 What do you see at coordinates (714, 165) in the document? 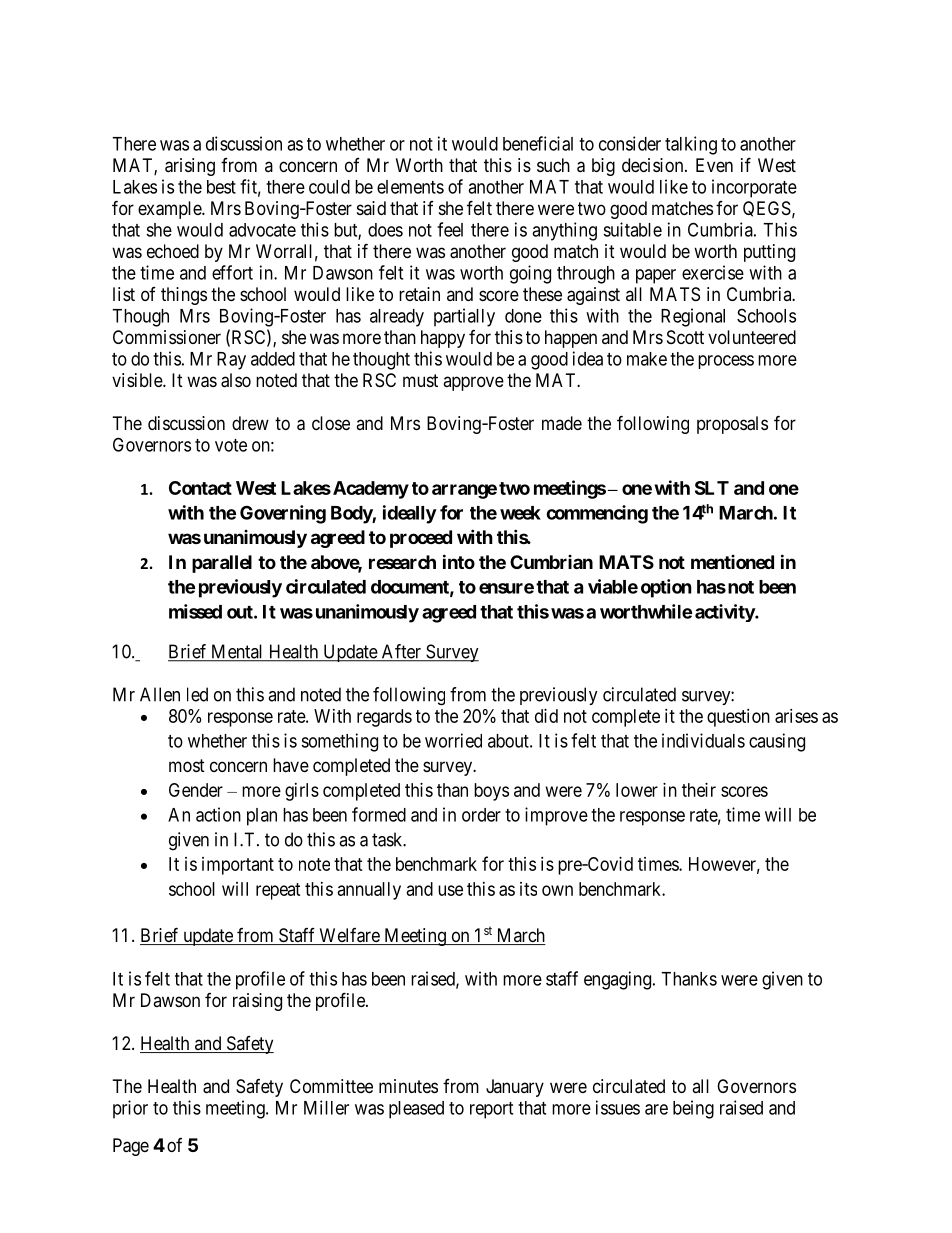
I see `Even` at bounding box center [714, 165].
